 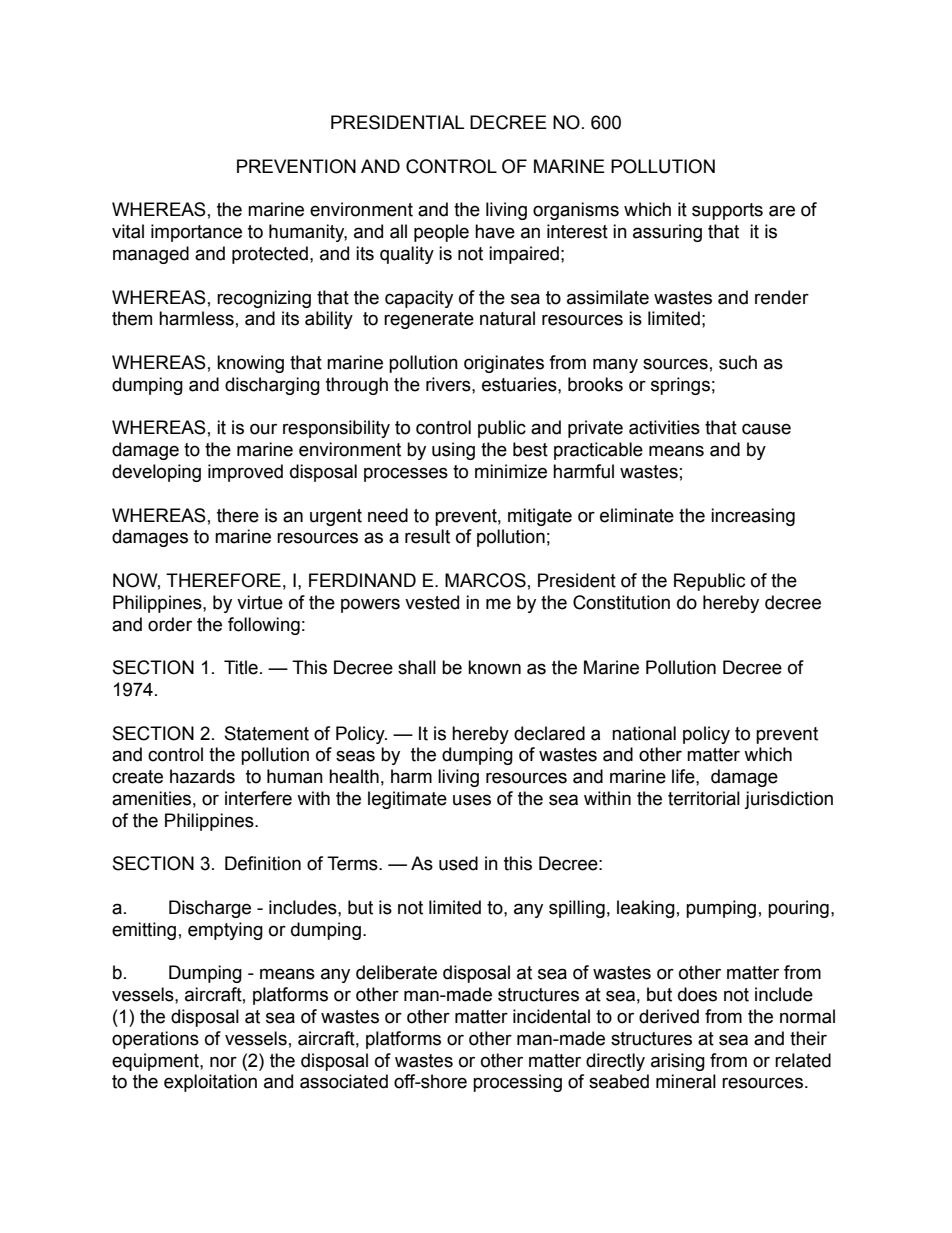 What do you see at coordinates (704, 798) in the image?
I see `territorial` at bounding box center [704, 798].
